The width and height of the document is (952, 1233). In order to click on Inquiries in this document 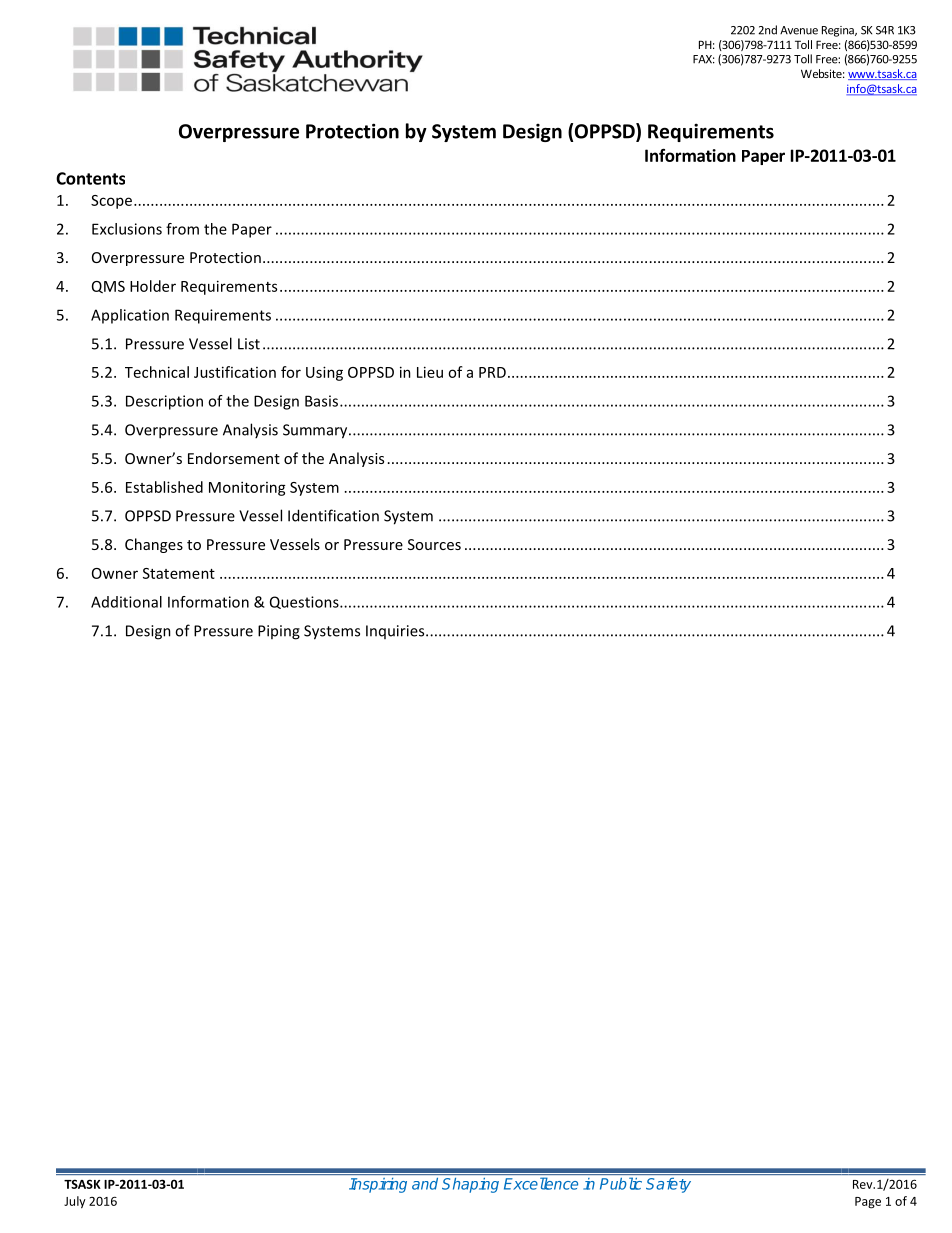, I will do `click(396, 632)`.
